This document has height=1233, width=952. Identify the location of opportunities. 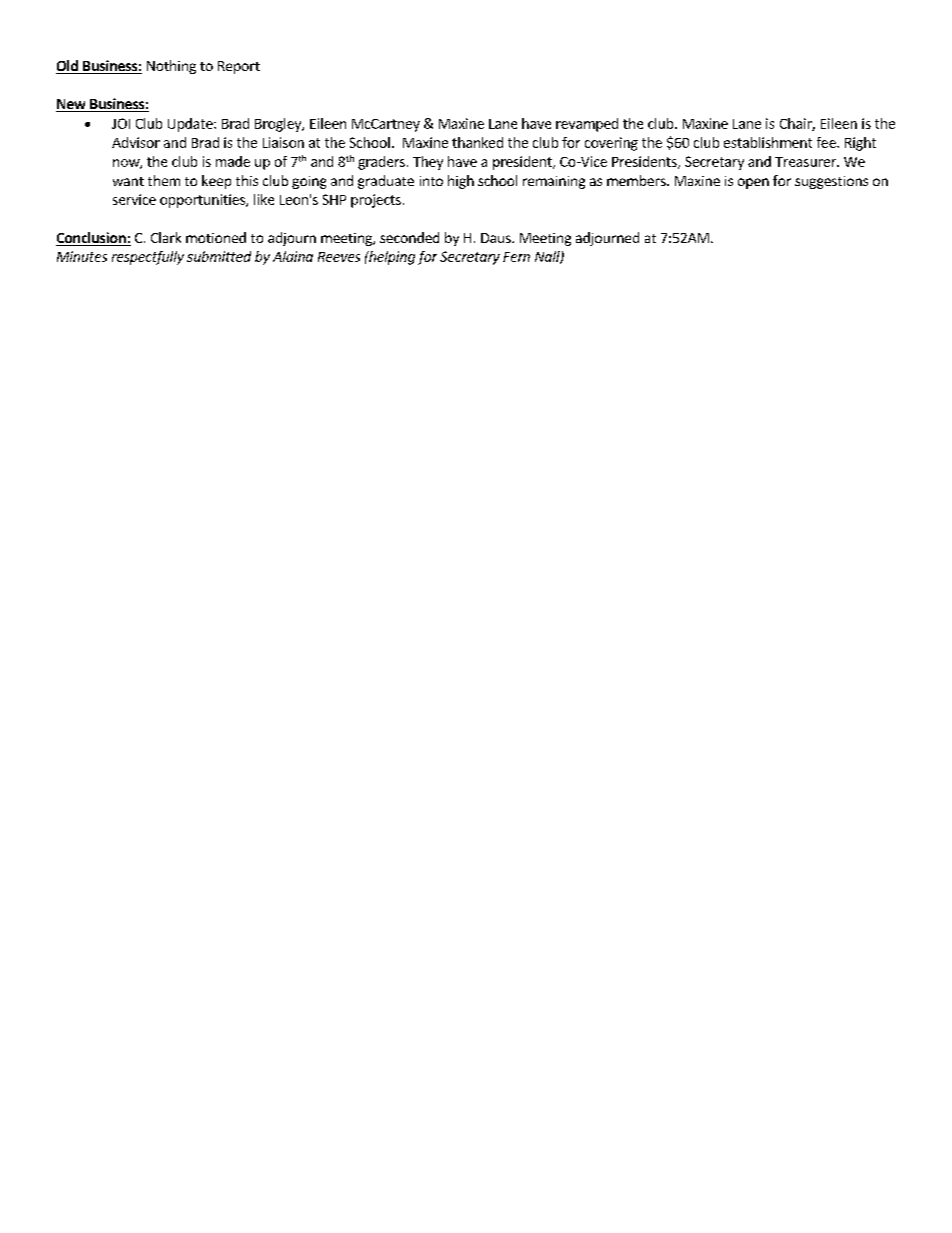
(203, 201).
